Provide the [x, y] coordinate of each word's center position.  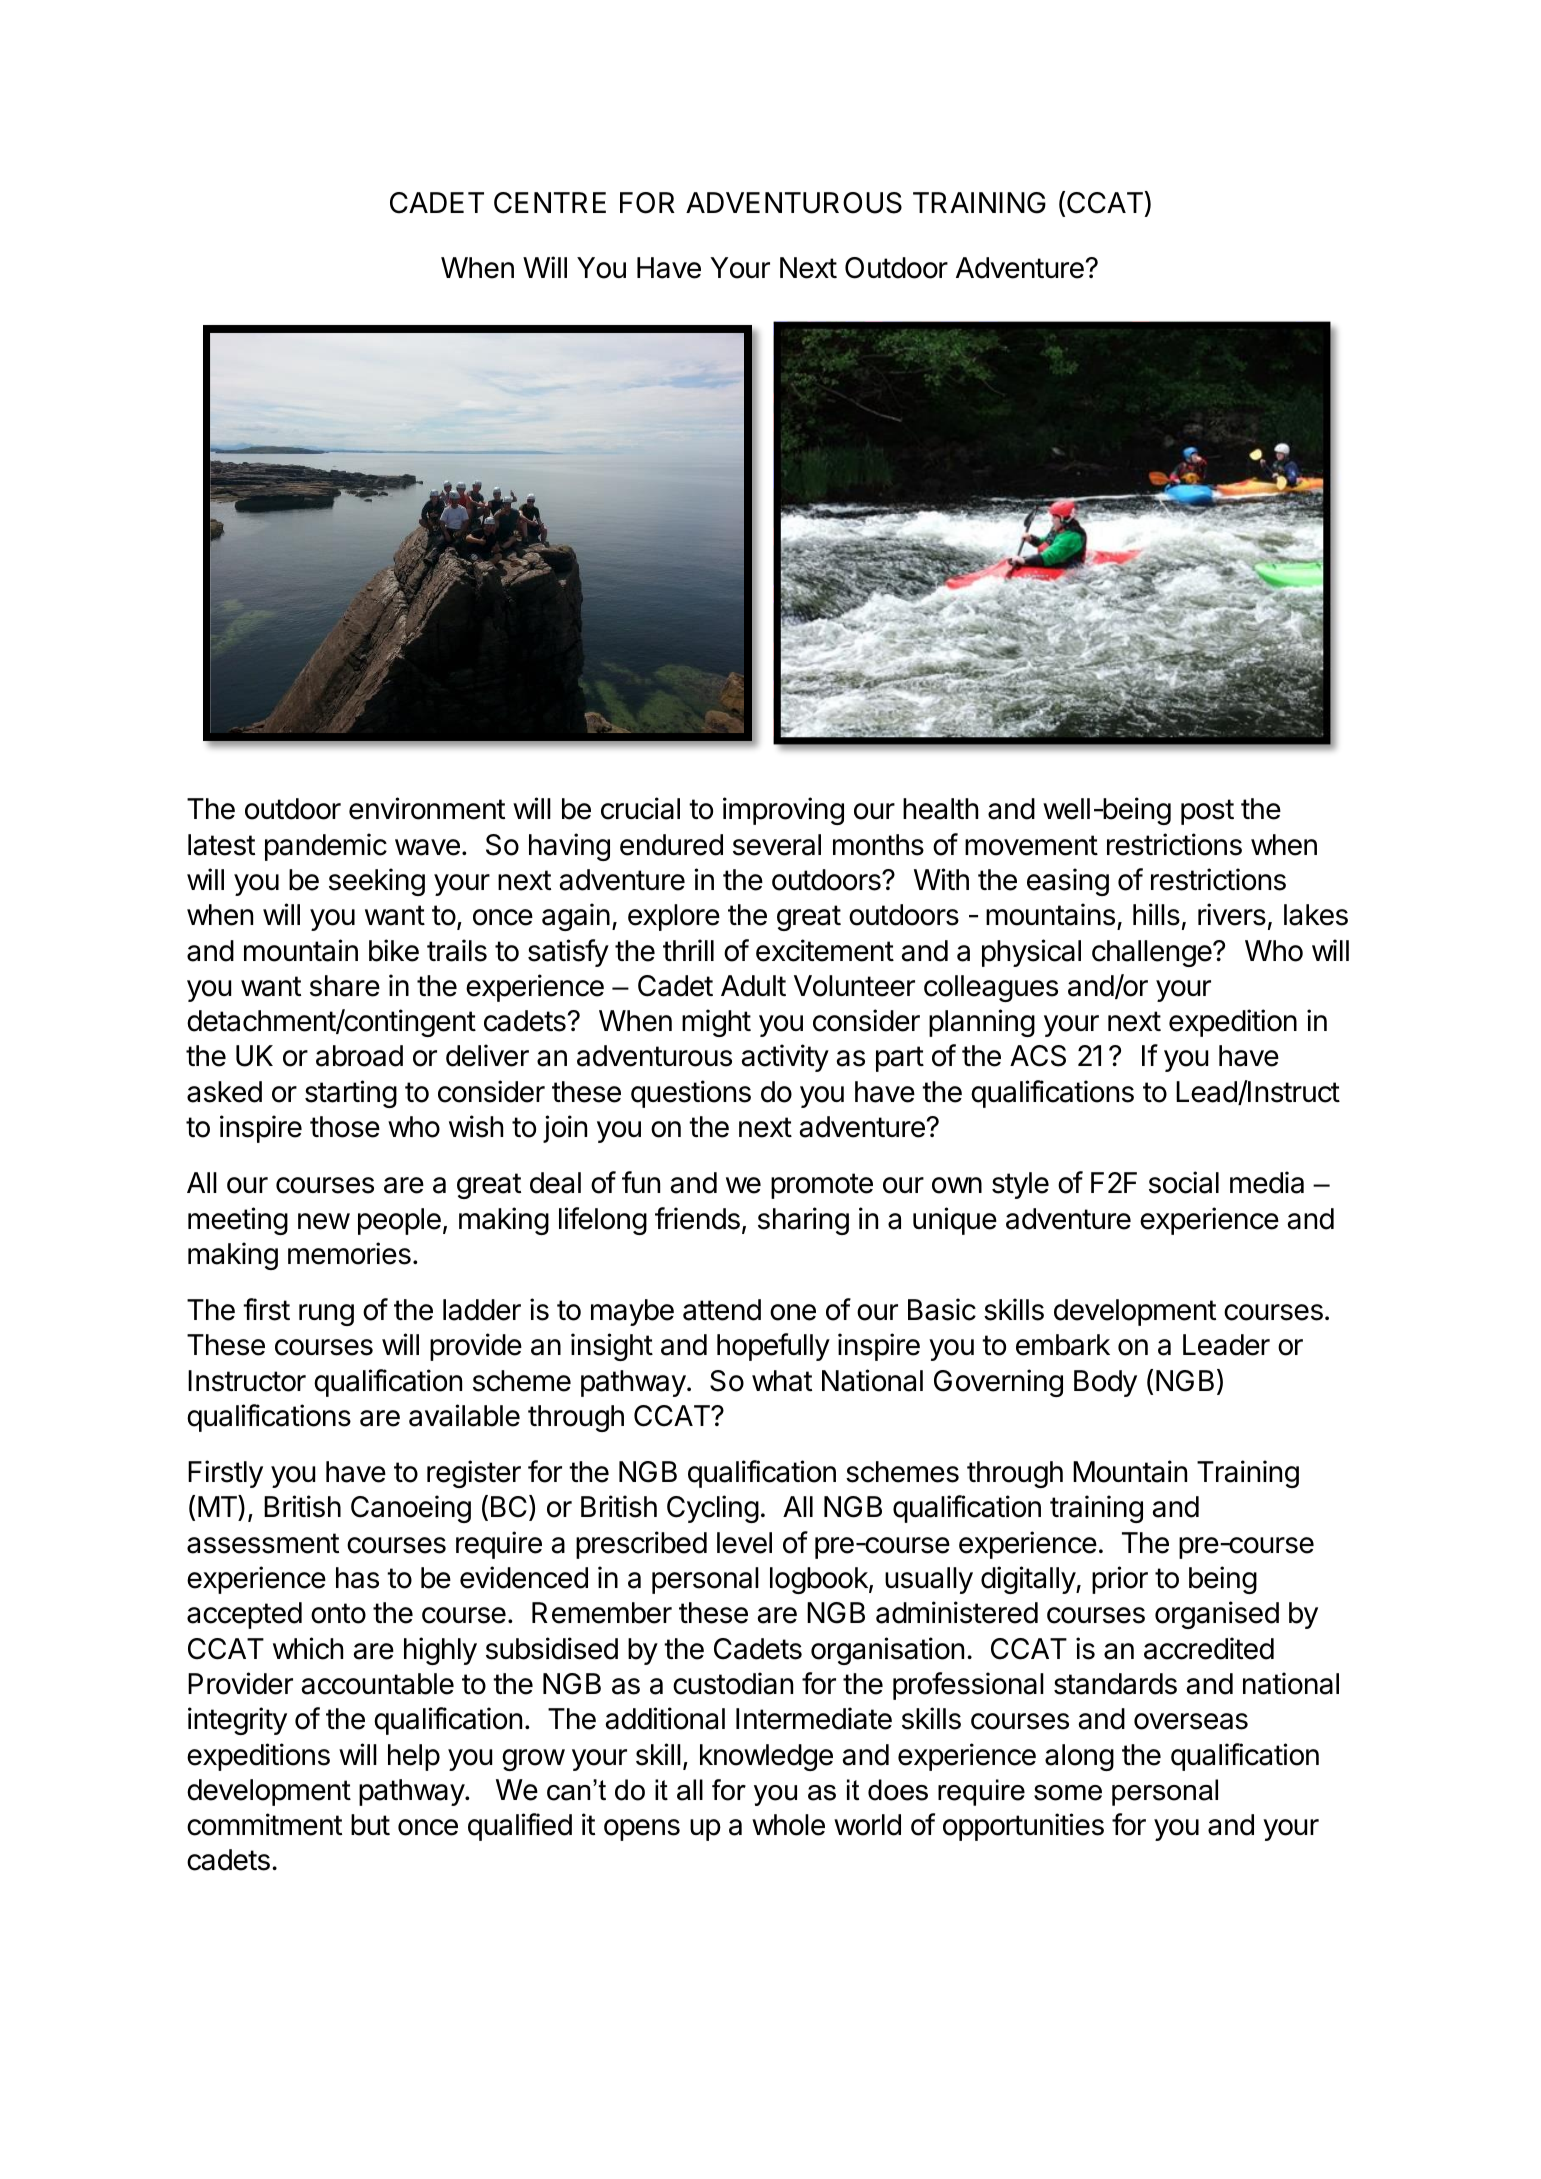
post [1207, 812]
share [345, 986]
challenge [1153, 953]
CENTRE [550, 203]
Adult [753, 986]
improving [783, 811]
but [370, 1825]
